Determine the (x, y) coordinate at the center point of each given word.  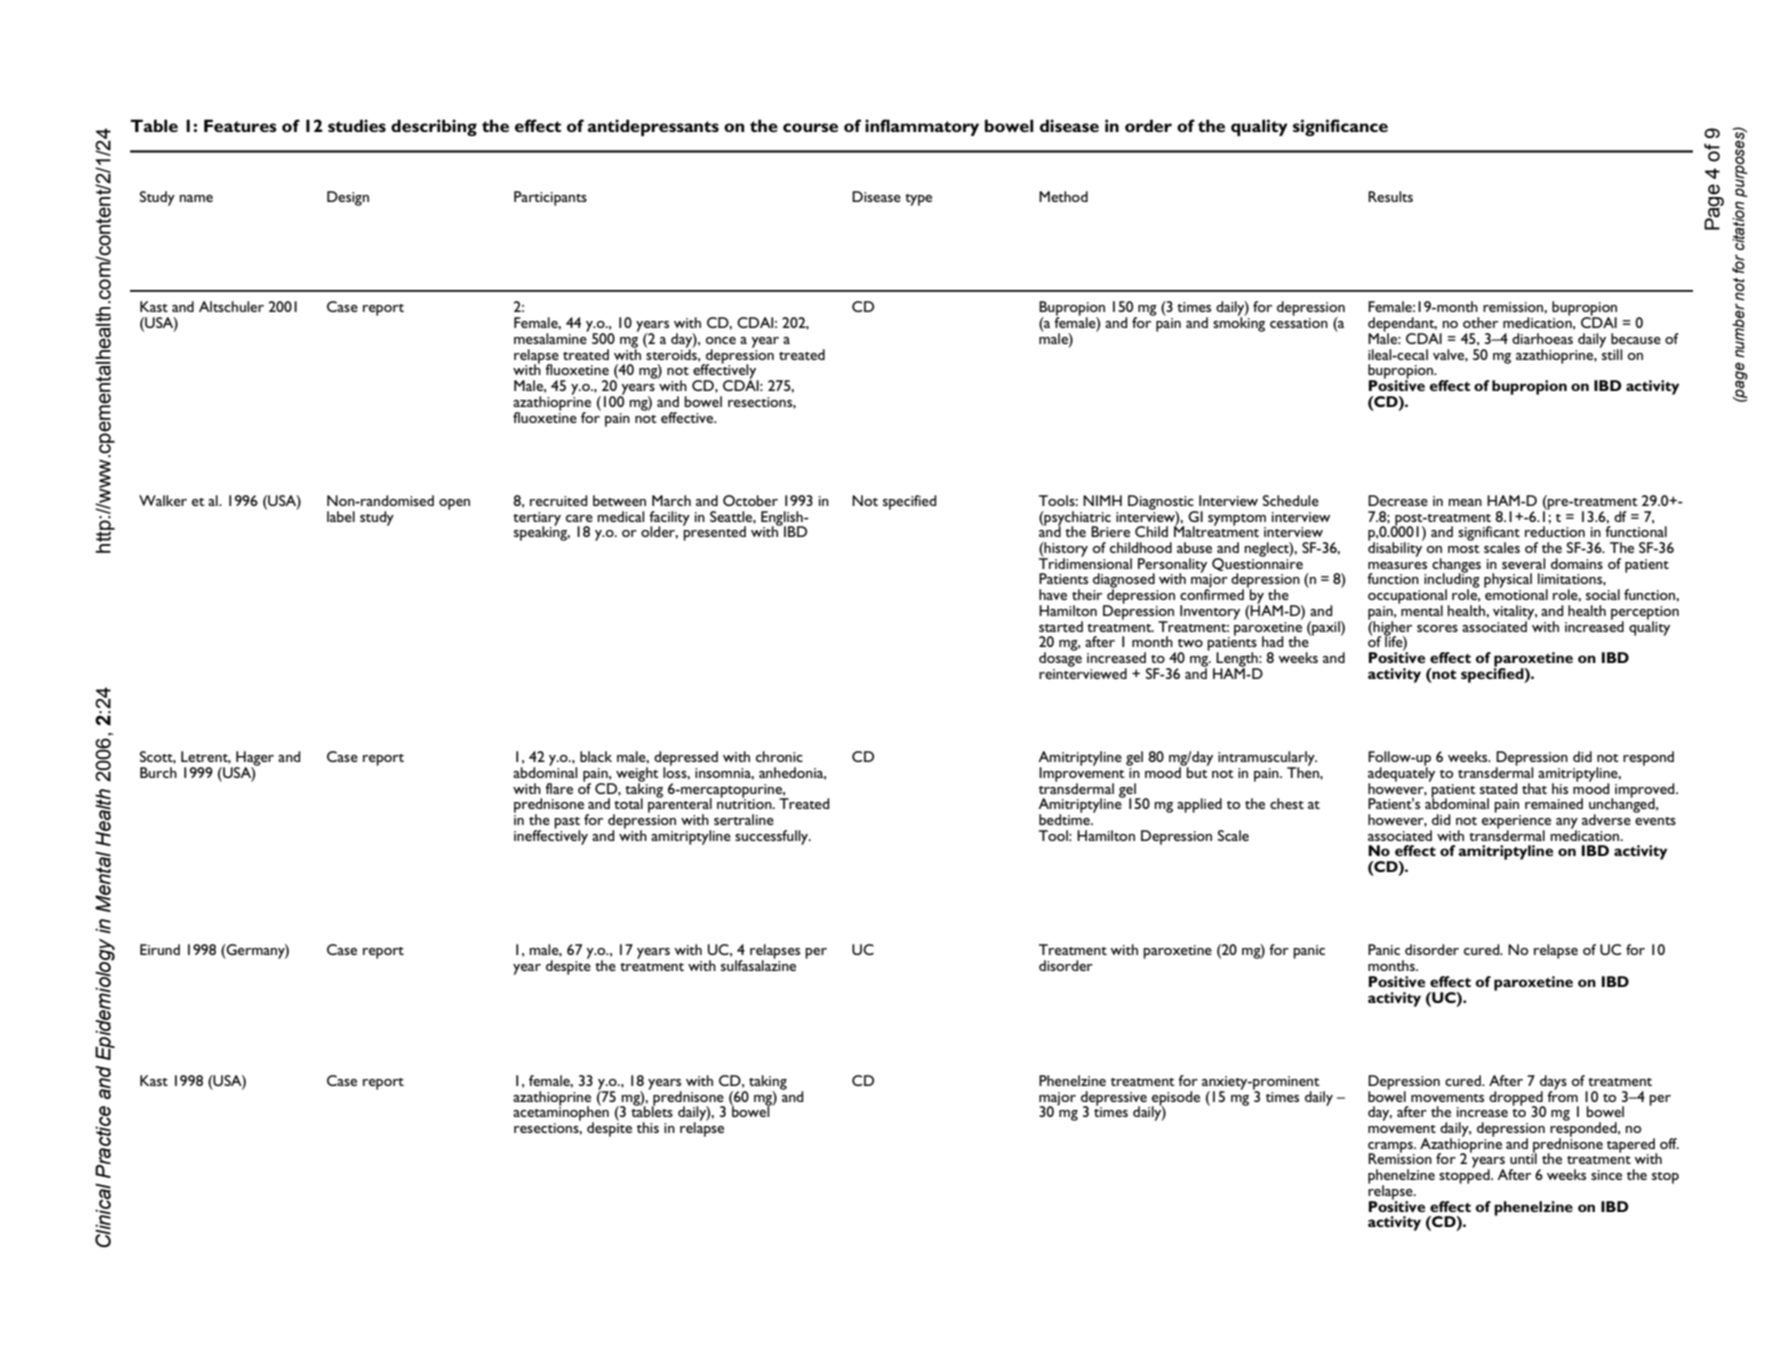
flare (559, 788)
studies (357, 125)
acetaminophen (561, 1113)
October (750, 500)
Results (1390, 196)
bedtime (1065, 818)
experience (1516, 821)
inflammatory (922, 127)
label (341, 516)
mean (1465, 502)
